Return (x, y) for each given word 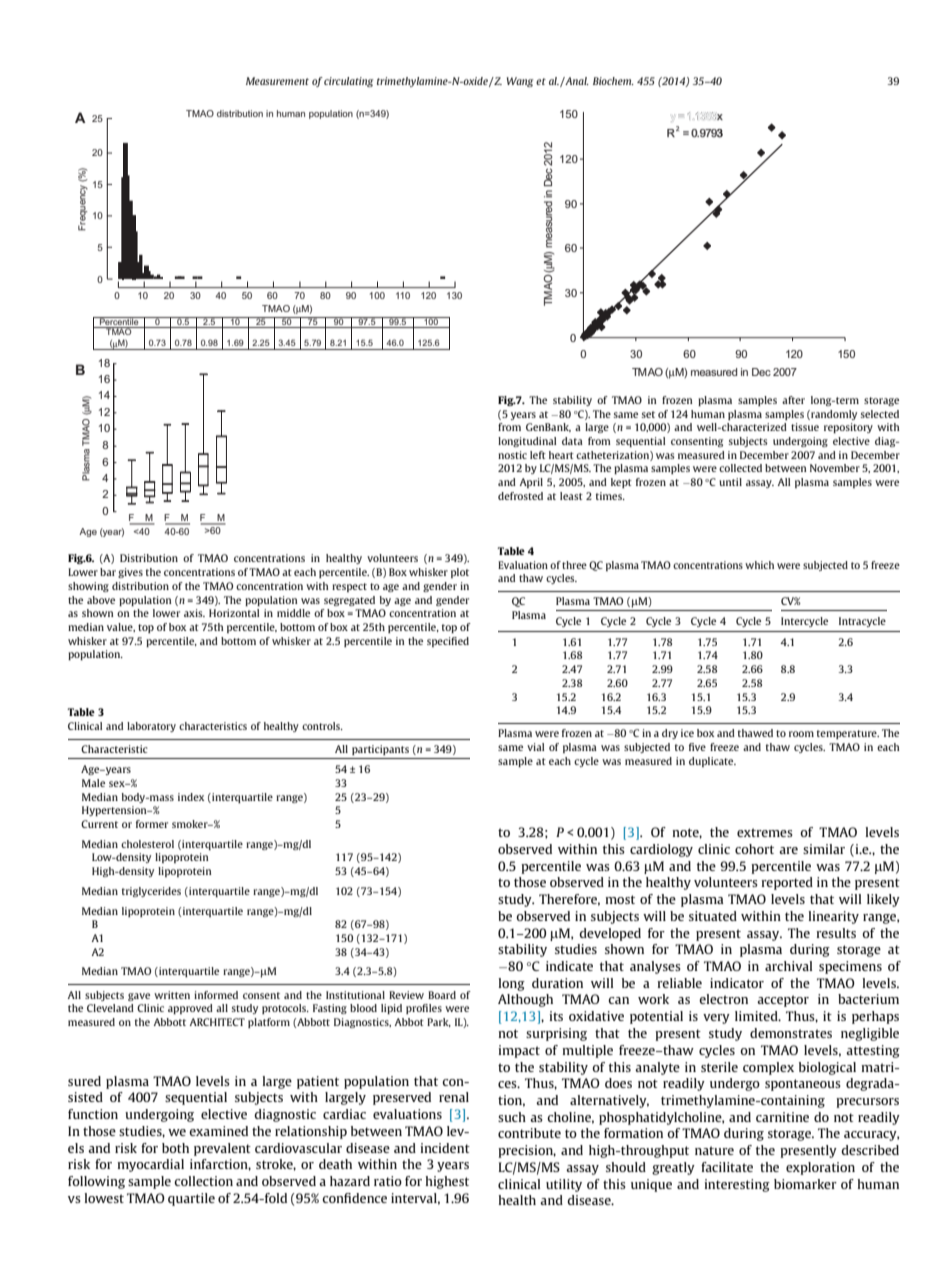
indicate (569, 966)
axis (194, 613)
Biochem (613, 81)
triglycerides (151, 892)
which (759, 565)
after (793, 400)
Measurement (277, 81)
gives (130, 573)
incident (445, 1148)
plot (460, 573)
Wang (520, 82)
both (175, 1148)
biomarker (805, 1184)
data (572, 441)
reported (787, 883)
